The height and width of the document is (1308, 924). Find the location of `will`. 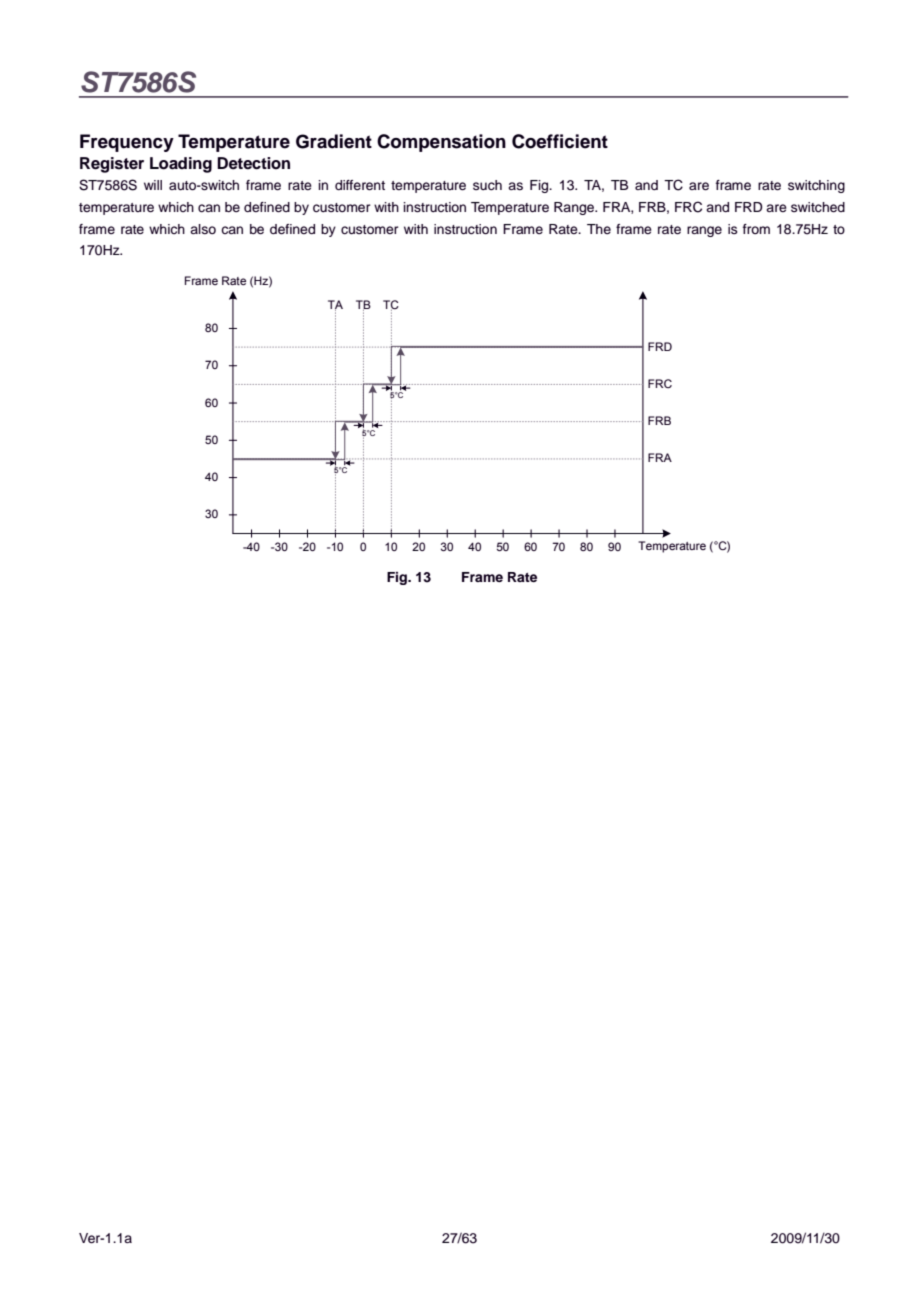

will is located at coordinates (153, 185).
